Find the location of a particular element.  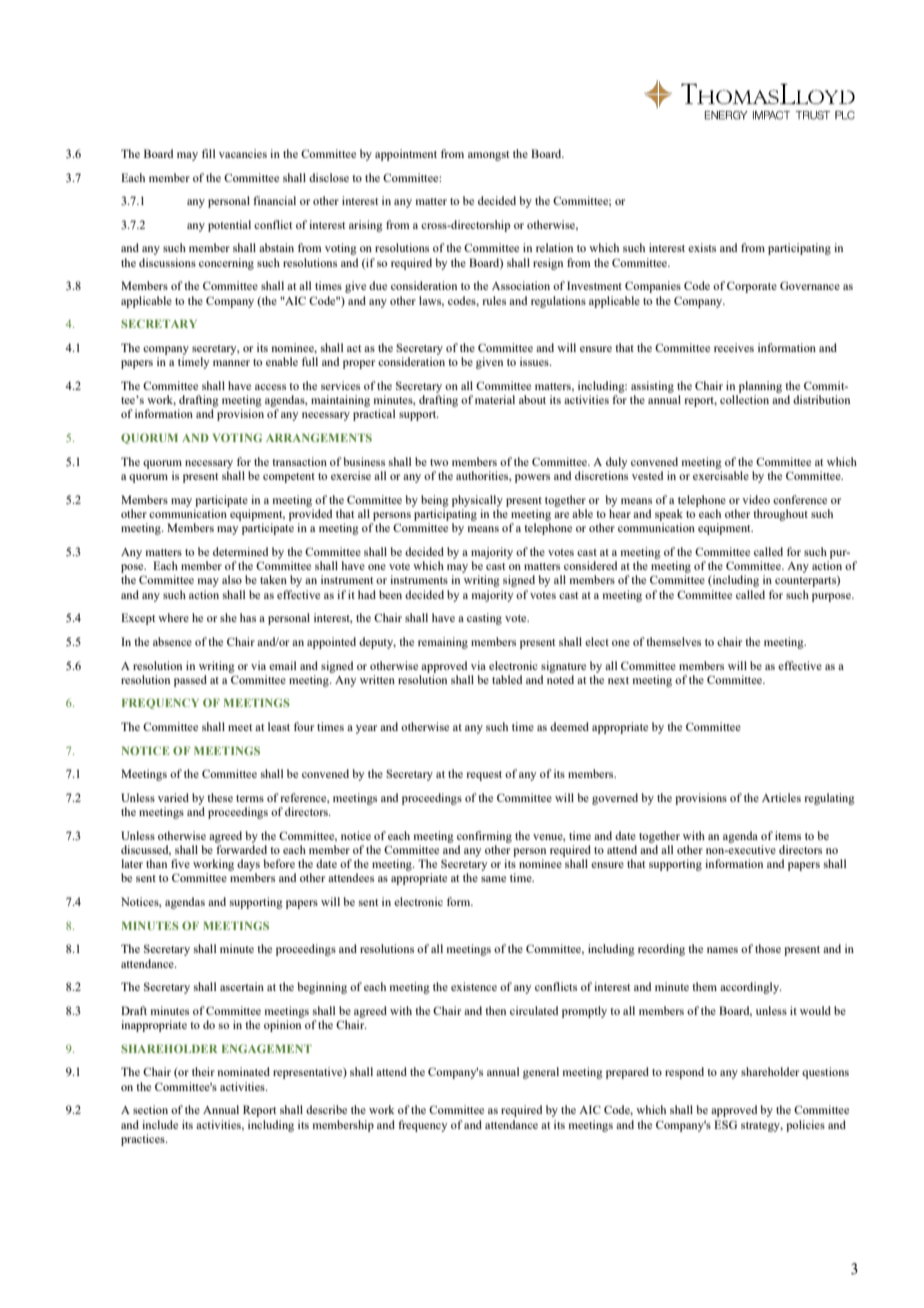

ESG is located at coordinates (725, 1124).
